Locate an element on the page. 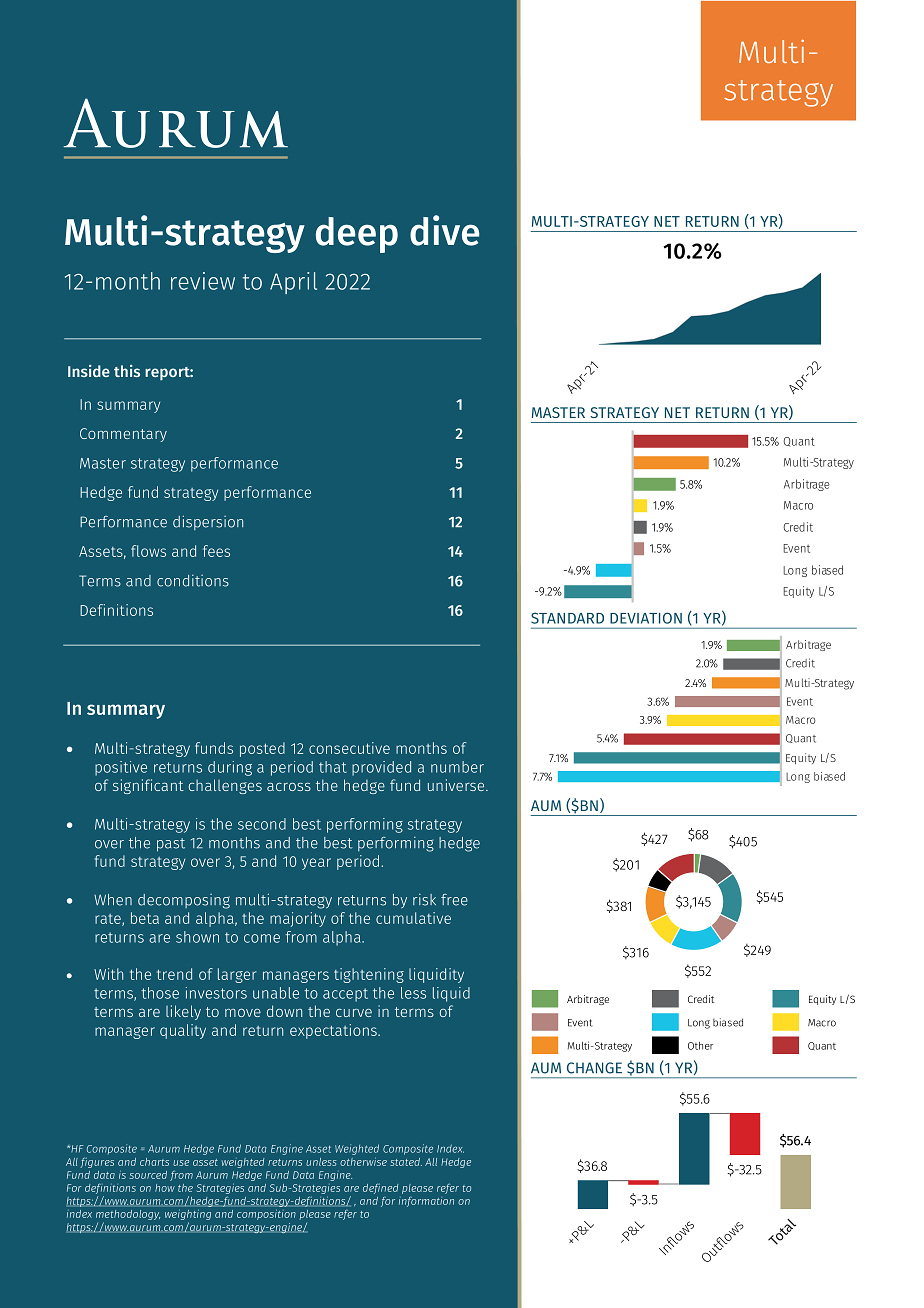 The width and height of the page is (924, 1308). CHANGE is located at coordinates (594, 1068).
